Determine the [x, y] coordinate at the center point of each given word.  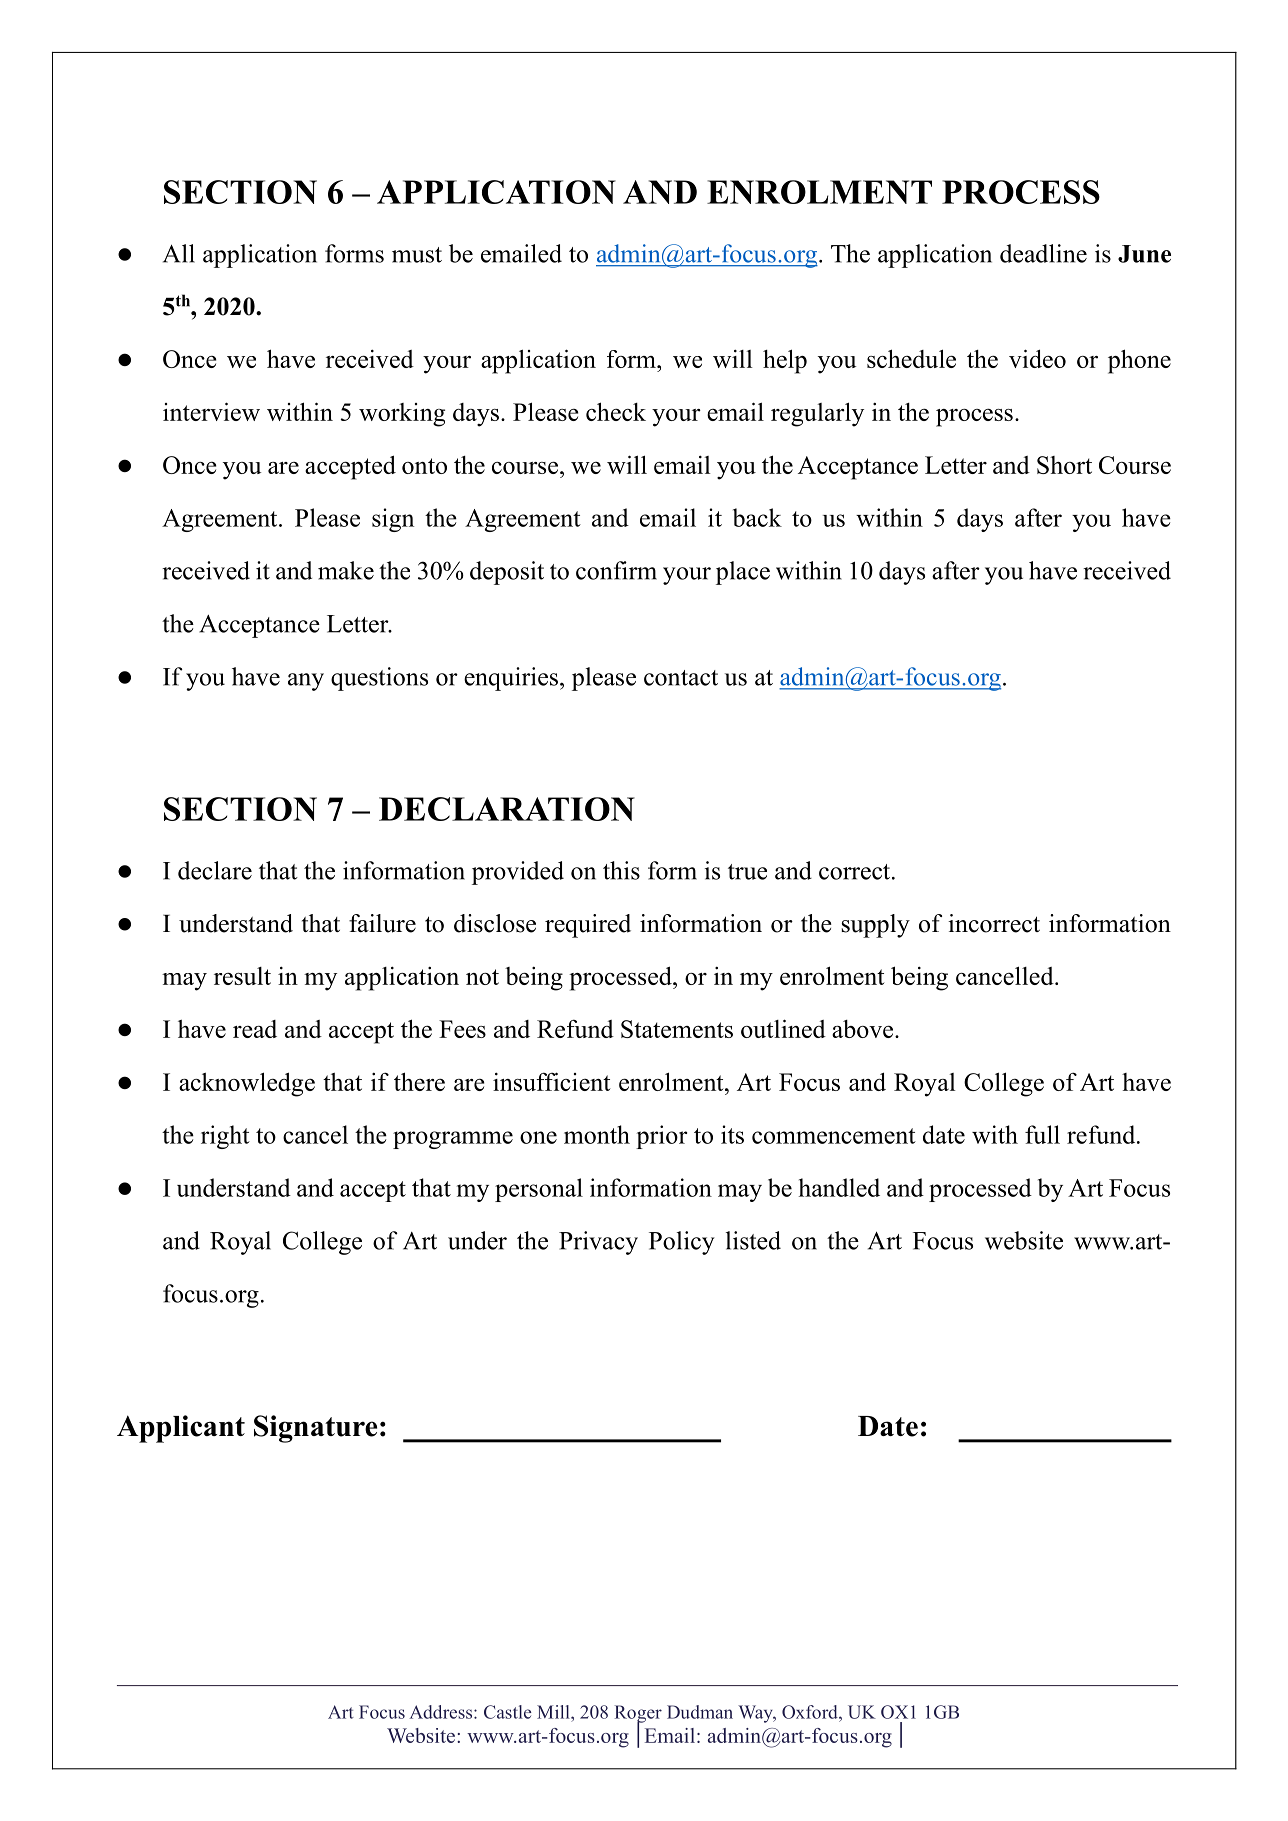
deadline [1043, 253]
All [179, 253]
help [785, 361]
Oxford [811, 1712]
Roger [638, 1715]
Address [442, 1712]
